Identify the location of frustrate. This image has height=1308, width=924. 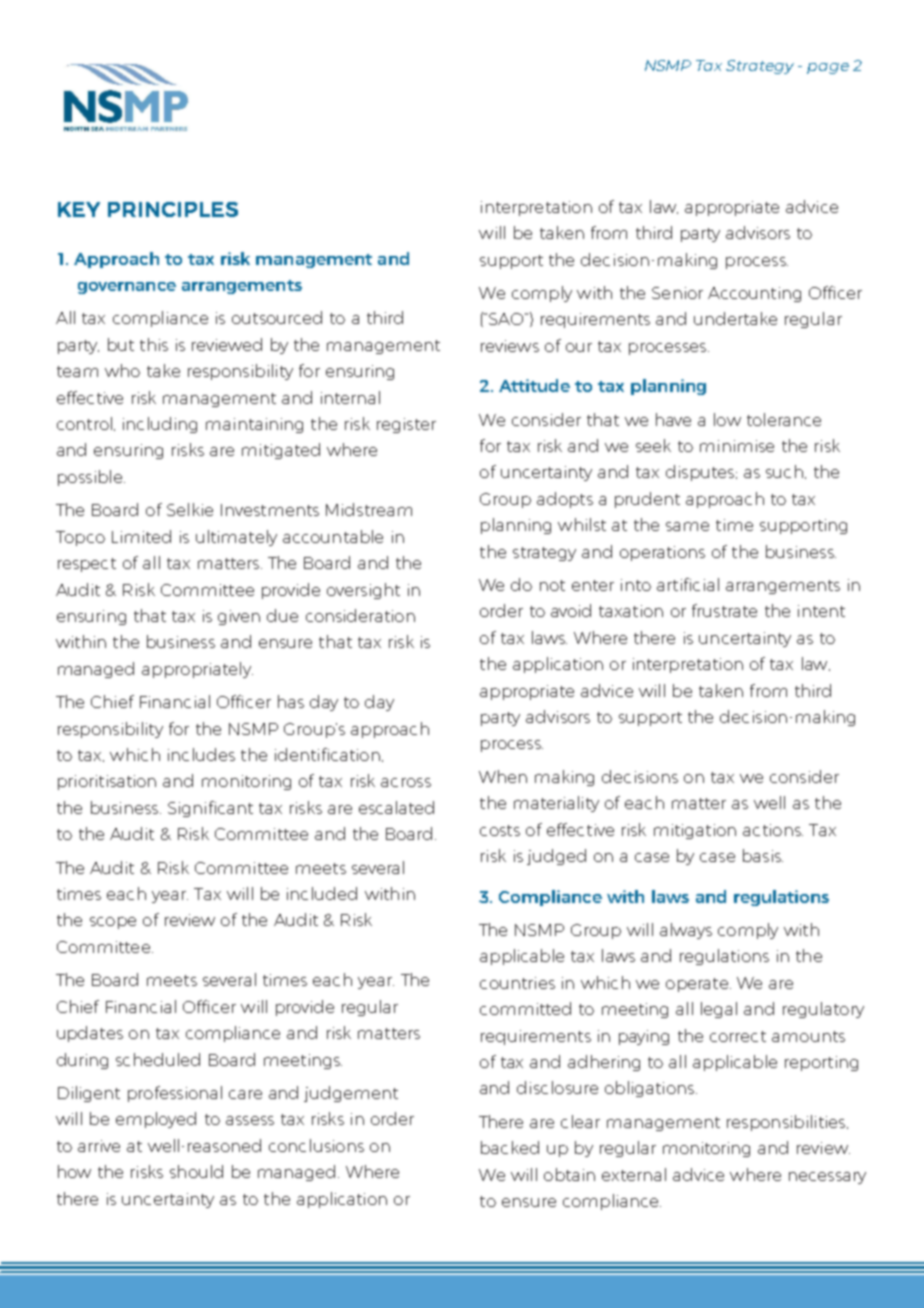
(724, 610).
